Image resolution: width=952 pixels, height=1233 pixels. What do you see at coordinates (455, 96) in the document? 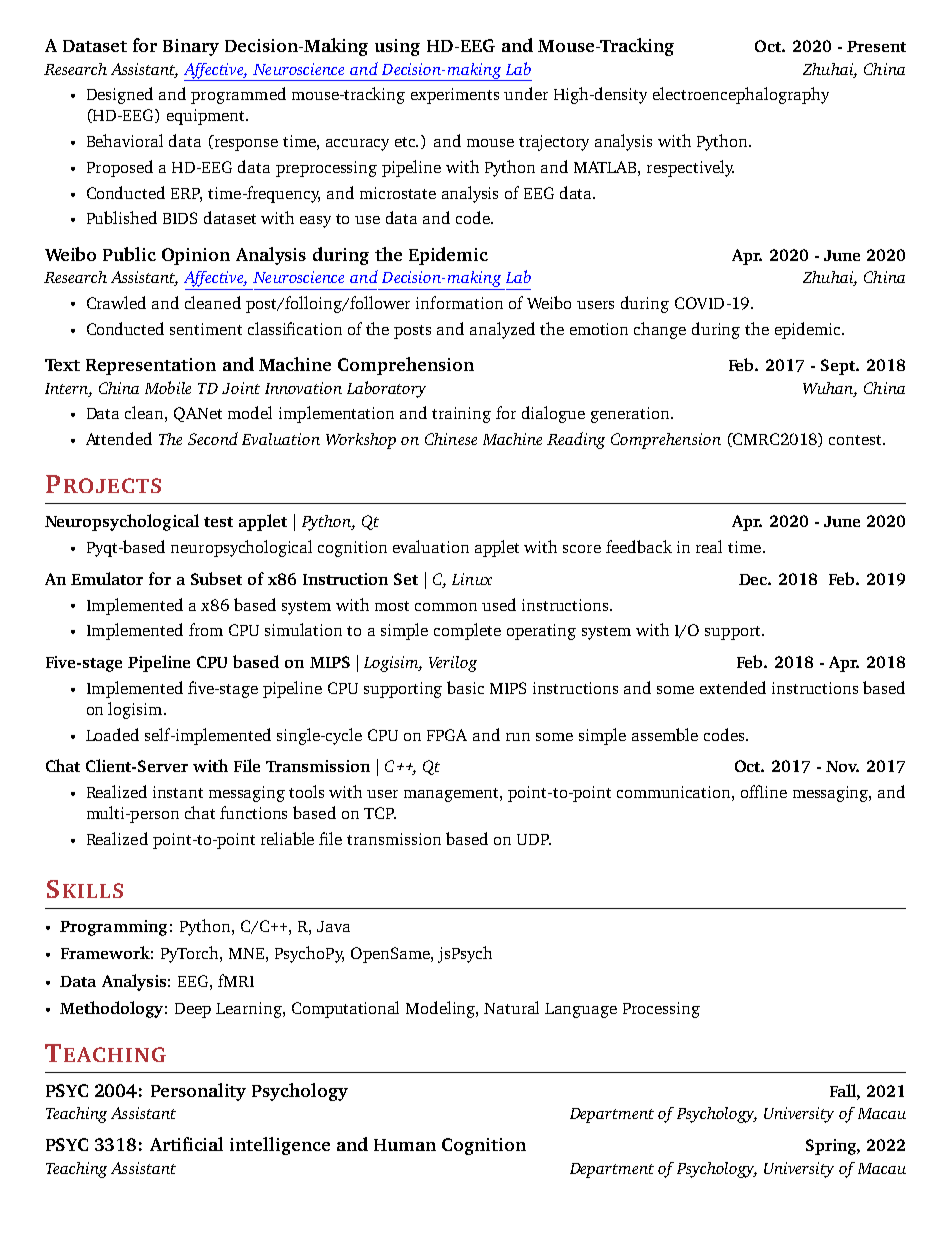
I see `experiments` at bounding box center [455, 96].
